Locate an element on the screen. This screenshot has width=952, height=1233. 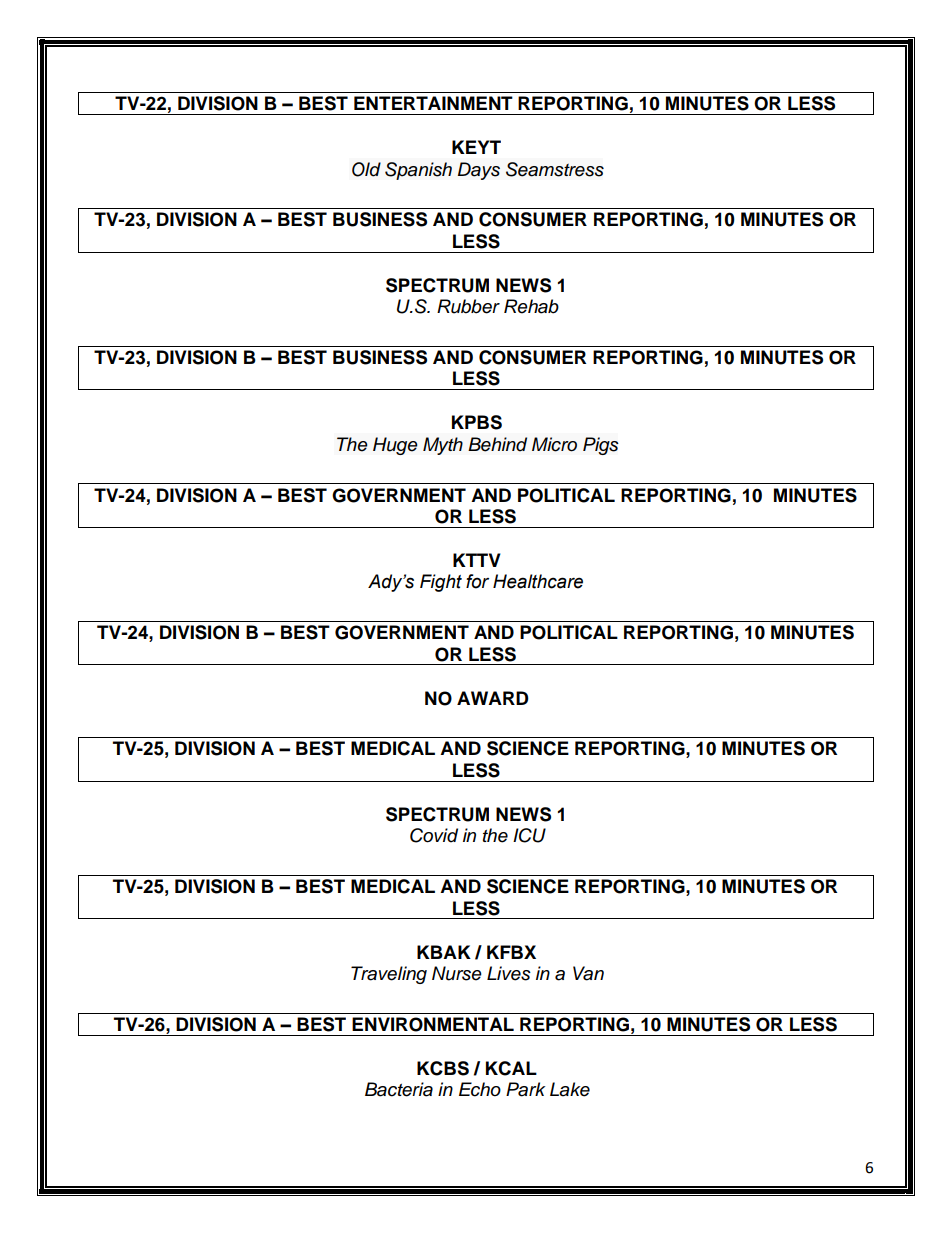
Bacteria is located at coordinates (399, 1089).
